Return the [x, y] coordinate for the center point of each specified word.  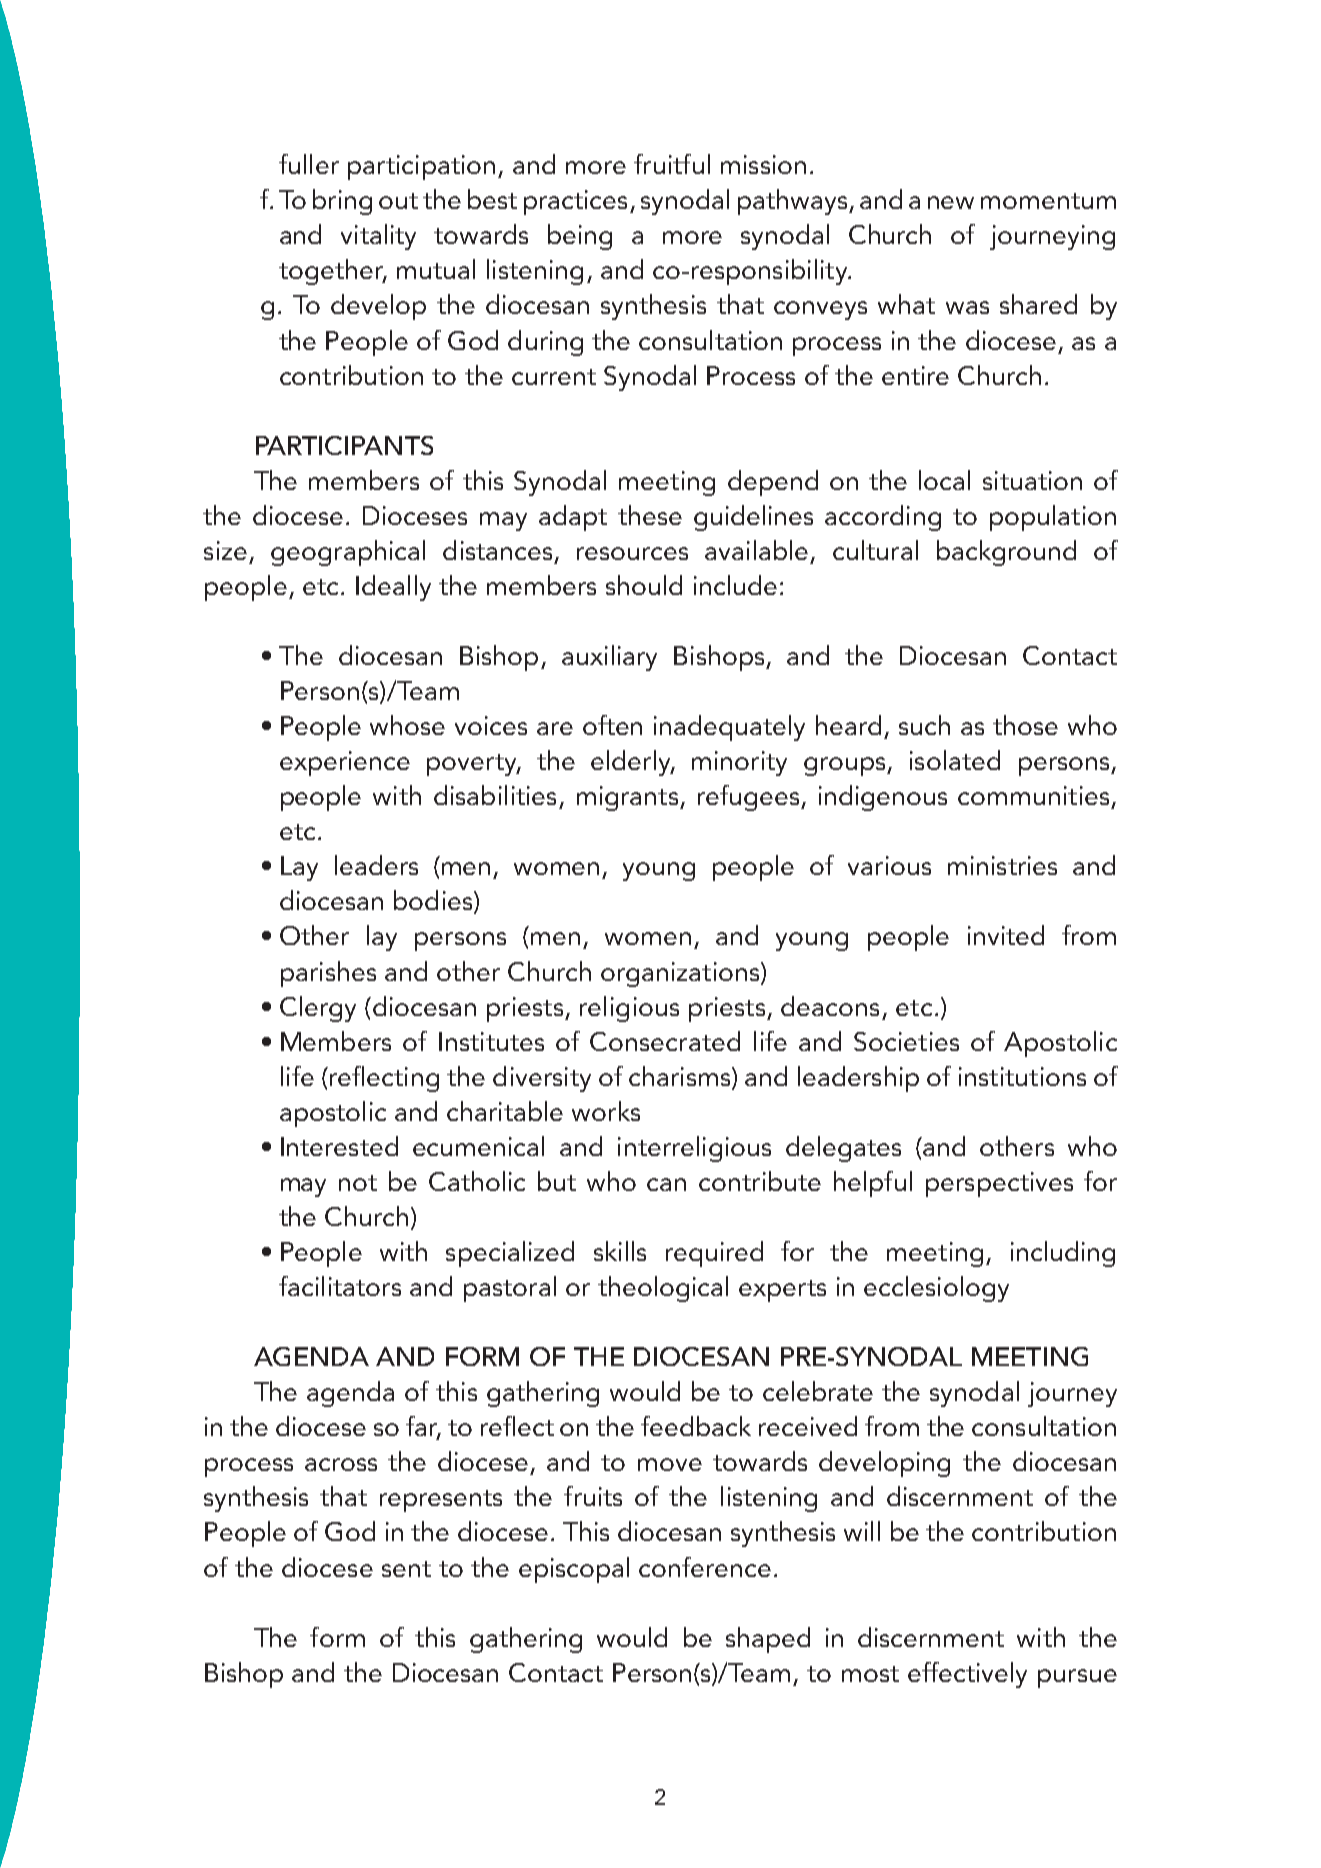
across [341, 1464]
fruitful [672, 164]
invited [1006, 935]
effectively [967, 1675]
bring [342, 202]
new [951, 202]
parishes [328, 974]
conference [705, 1567]
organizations [680, 974]
